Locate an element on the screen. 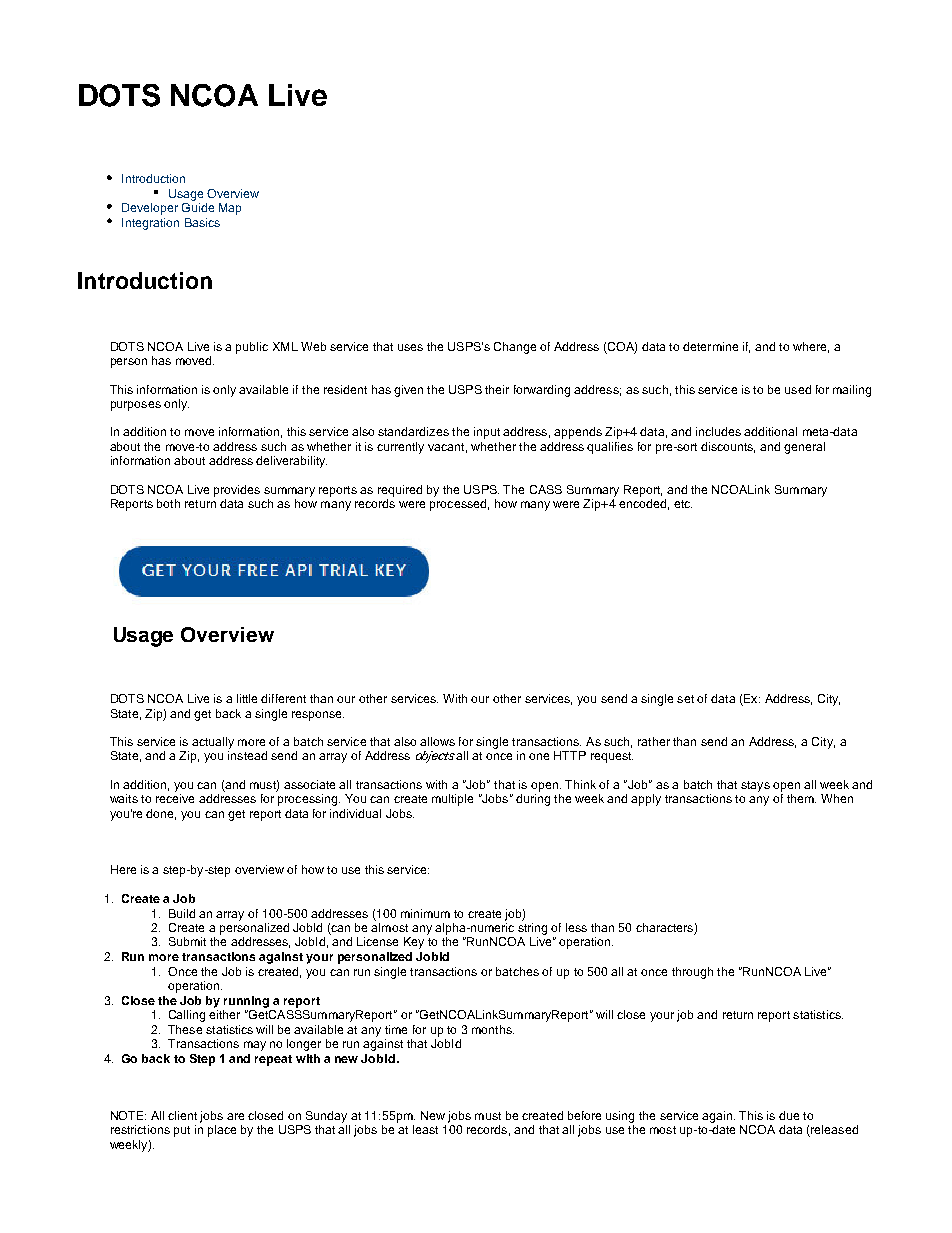 The width and height of the screenshot is (952, 1233). Change is located at coordinates (515, 348).
